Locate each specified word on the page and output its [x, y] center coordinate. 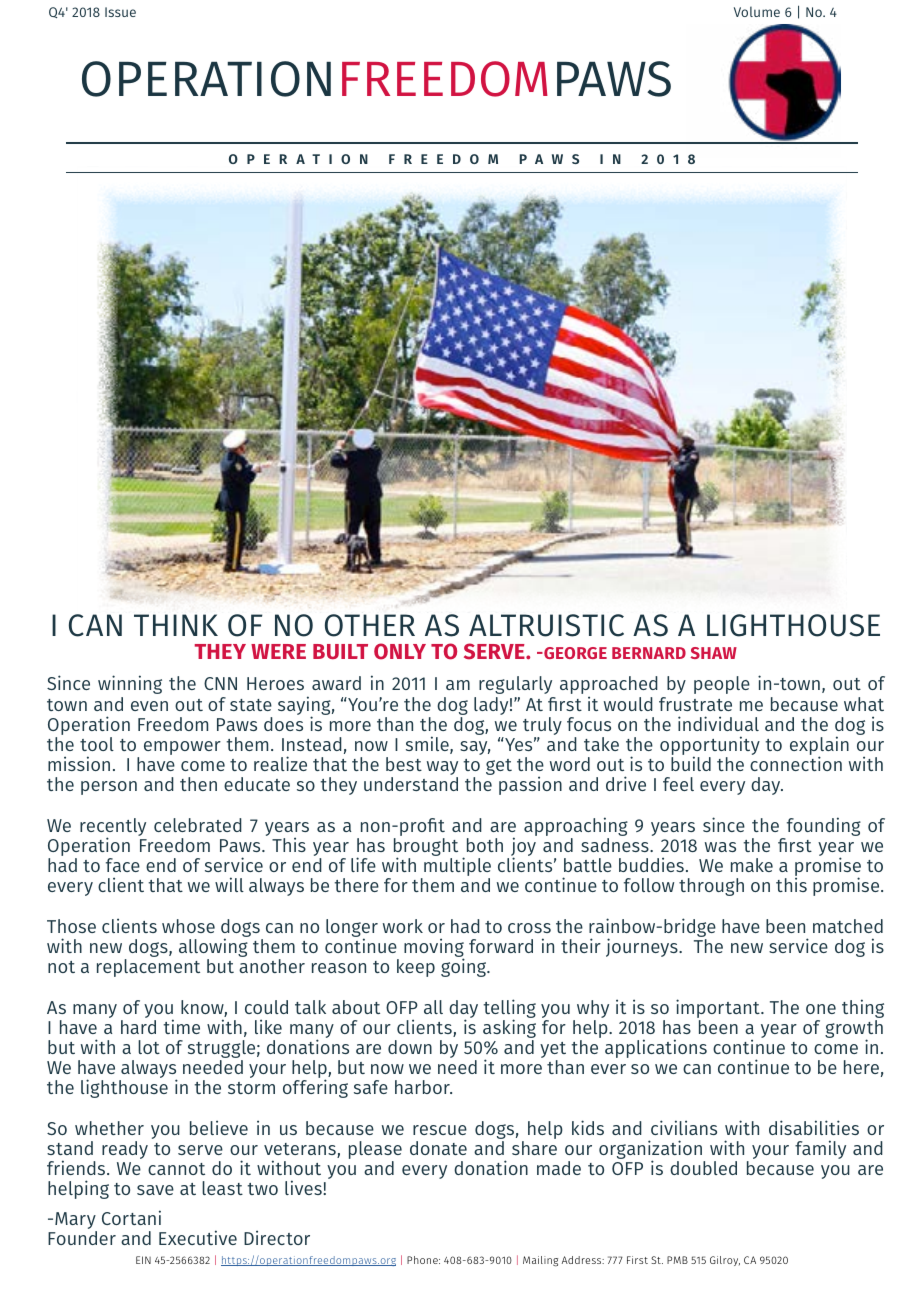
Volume [757, 11]
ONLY [400, 651]
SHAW [713, 653]
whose [188, 926]
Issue [120, 12]
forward [501, 946]
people [722, 685]
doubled [703, 1168]
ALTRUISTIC [546, 625]
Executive [198, 1237]
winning [130, 684]
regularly [515, 685]
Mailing [540, 1261]
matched [848, 926]
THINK [176, 625]
